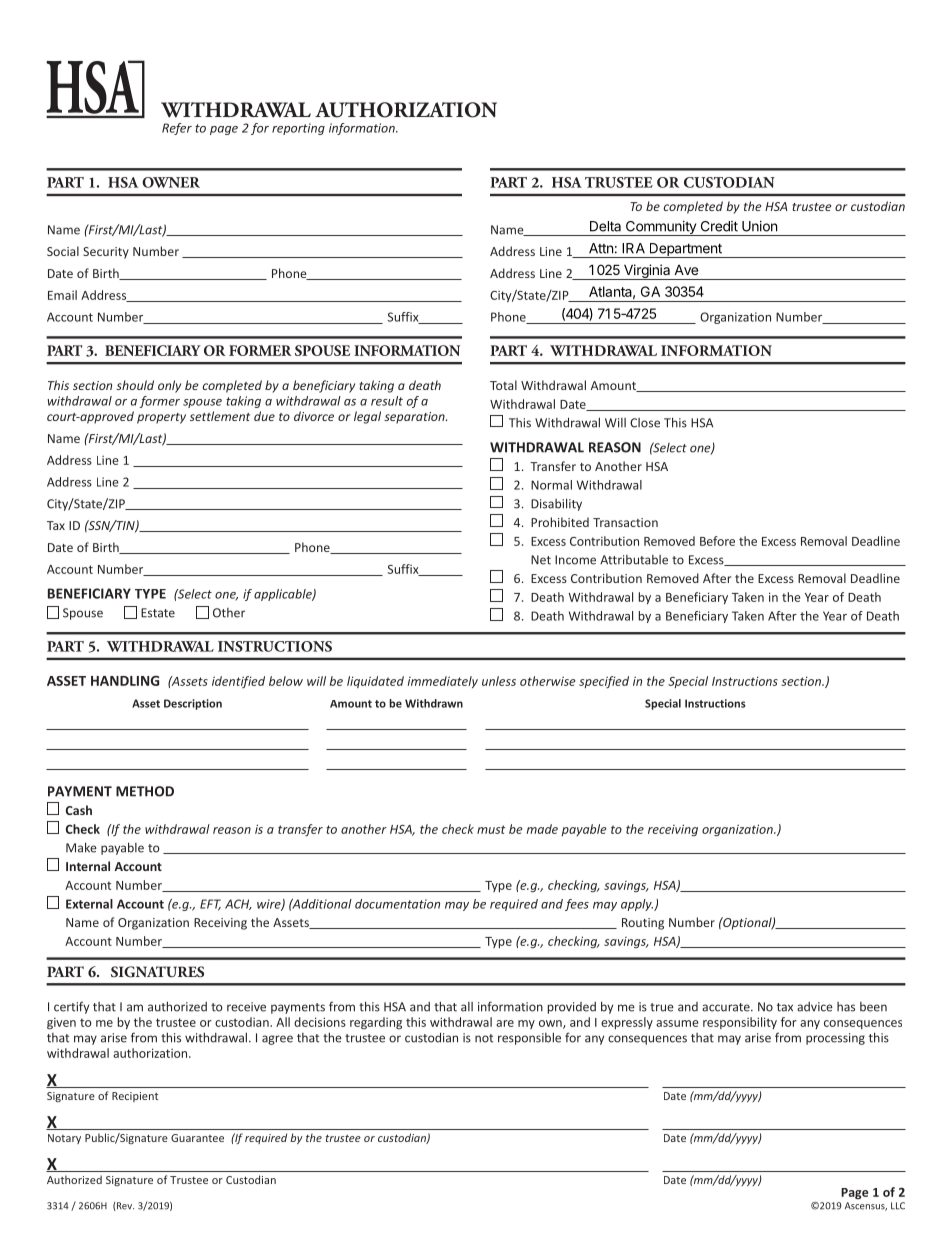 The width and height of the document is (952, 1233). What do you see at coordinates (161, 418) in the document?
I see `property` at bounding box center [161, 418].
